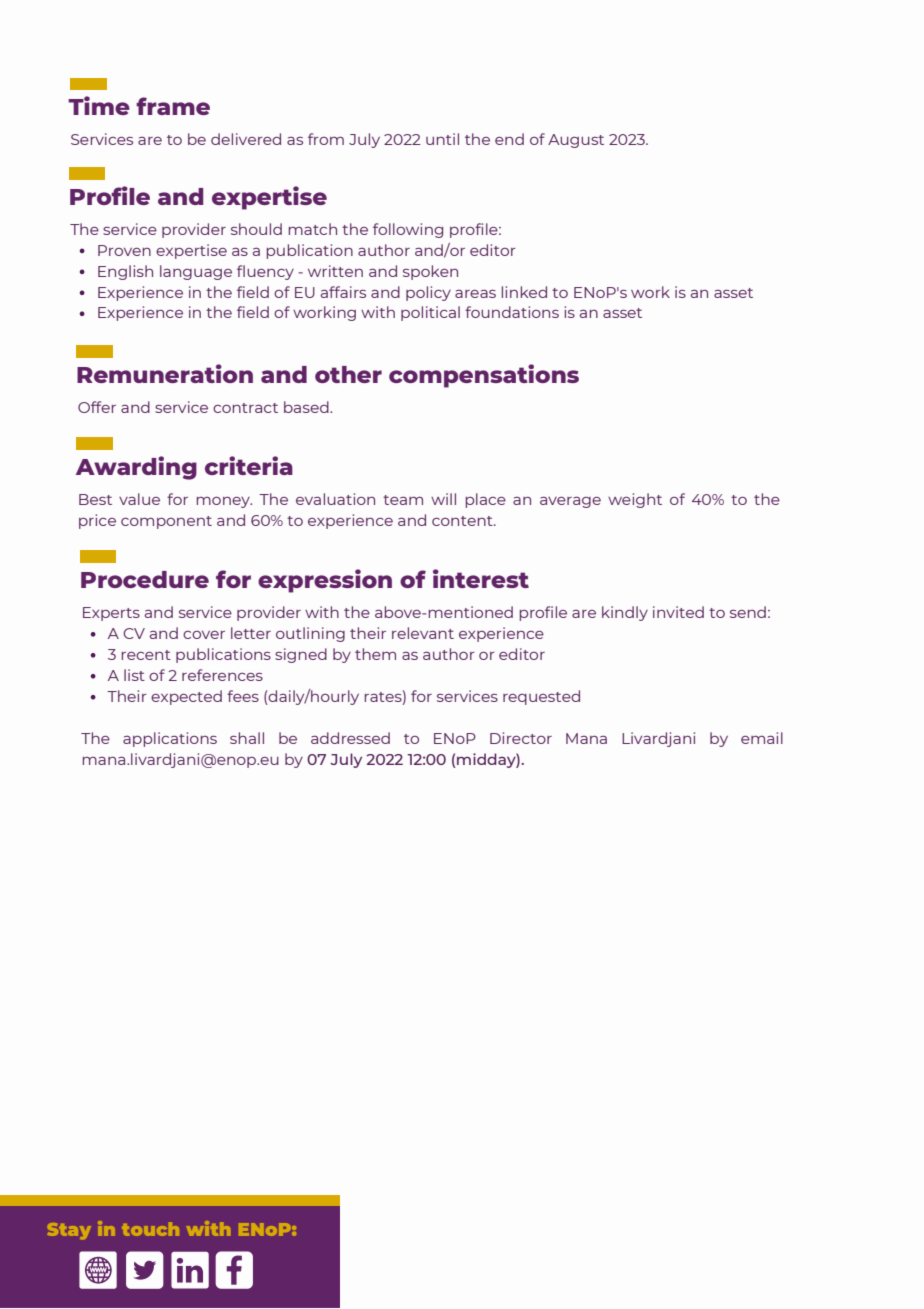  Describe the element at coordinates (165, 373) in the page. I see `Remuneration` at that location.
